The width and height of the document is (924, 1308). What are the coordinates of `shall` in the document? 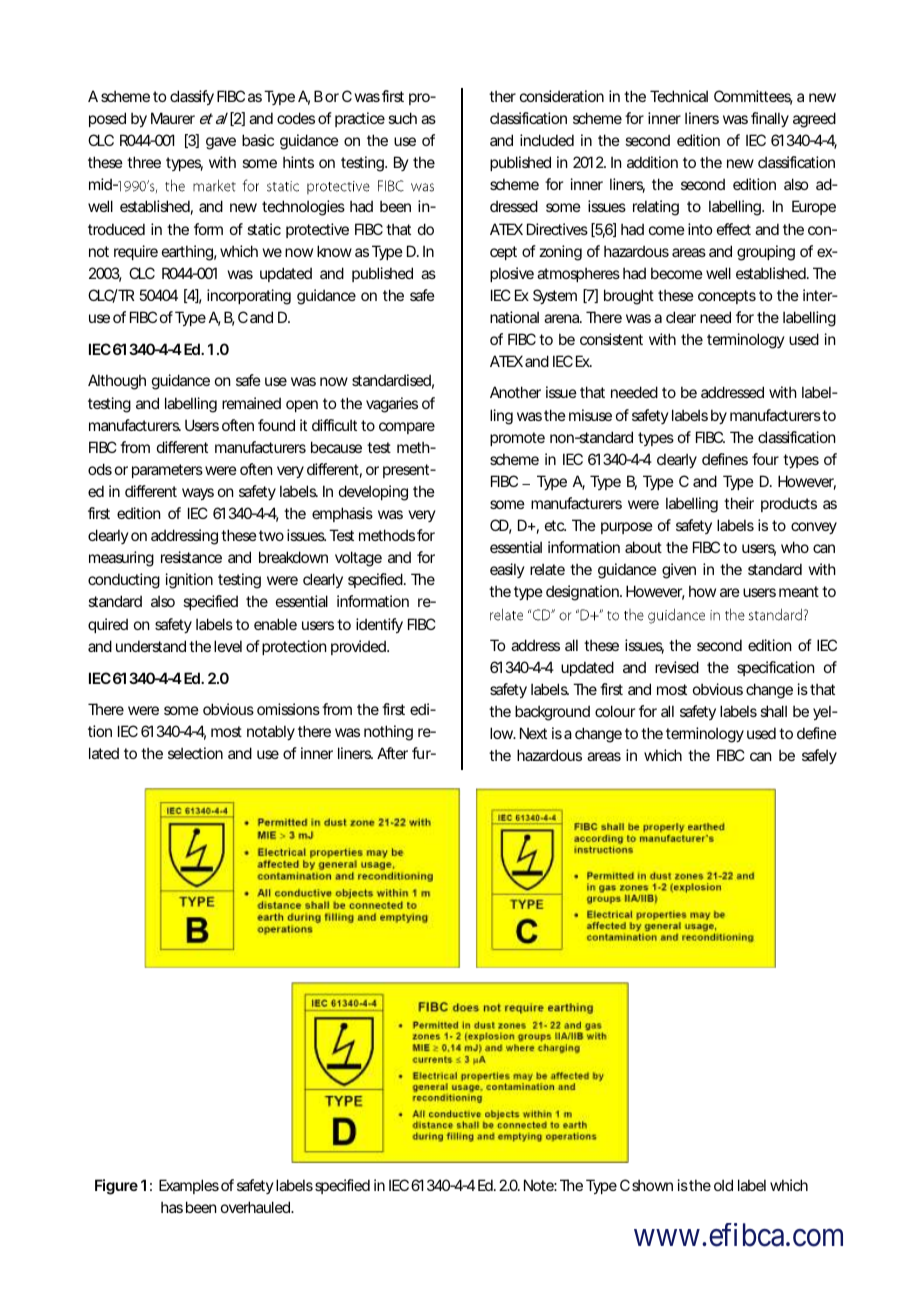 It's located at (773, 711).
